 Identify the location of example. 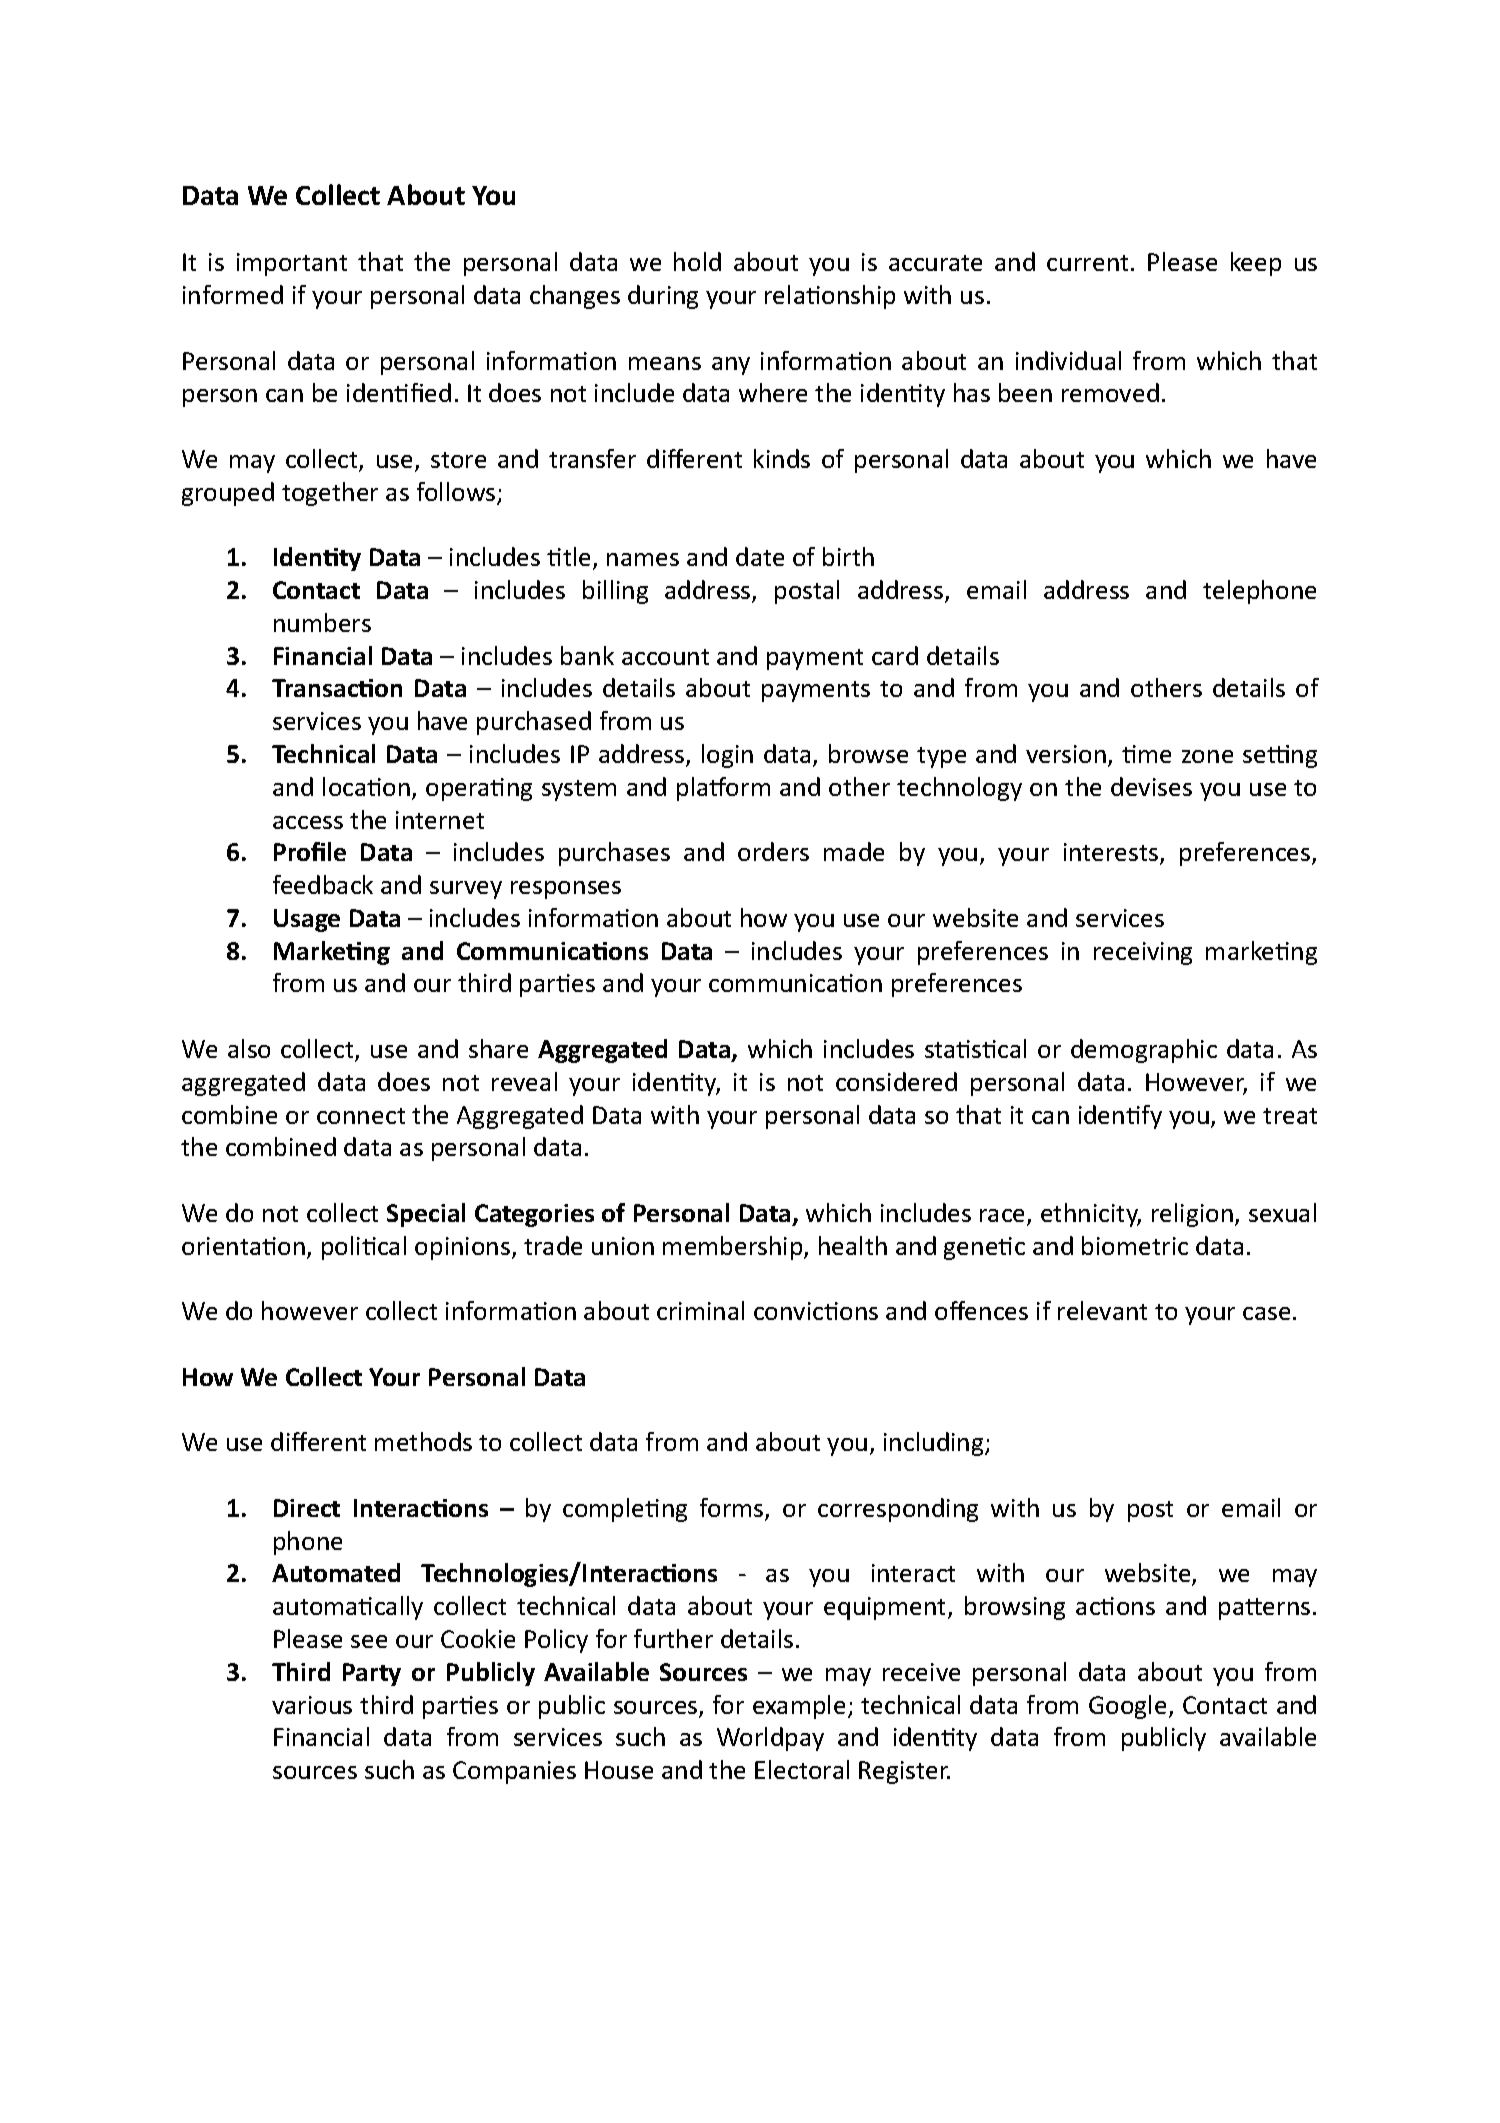
(799, 1707).
